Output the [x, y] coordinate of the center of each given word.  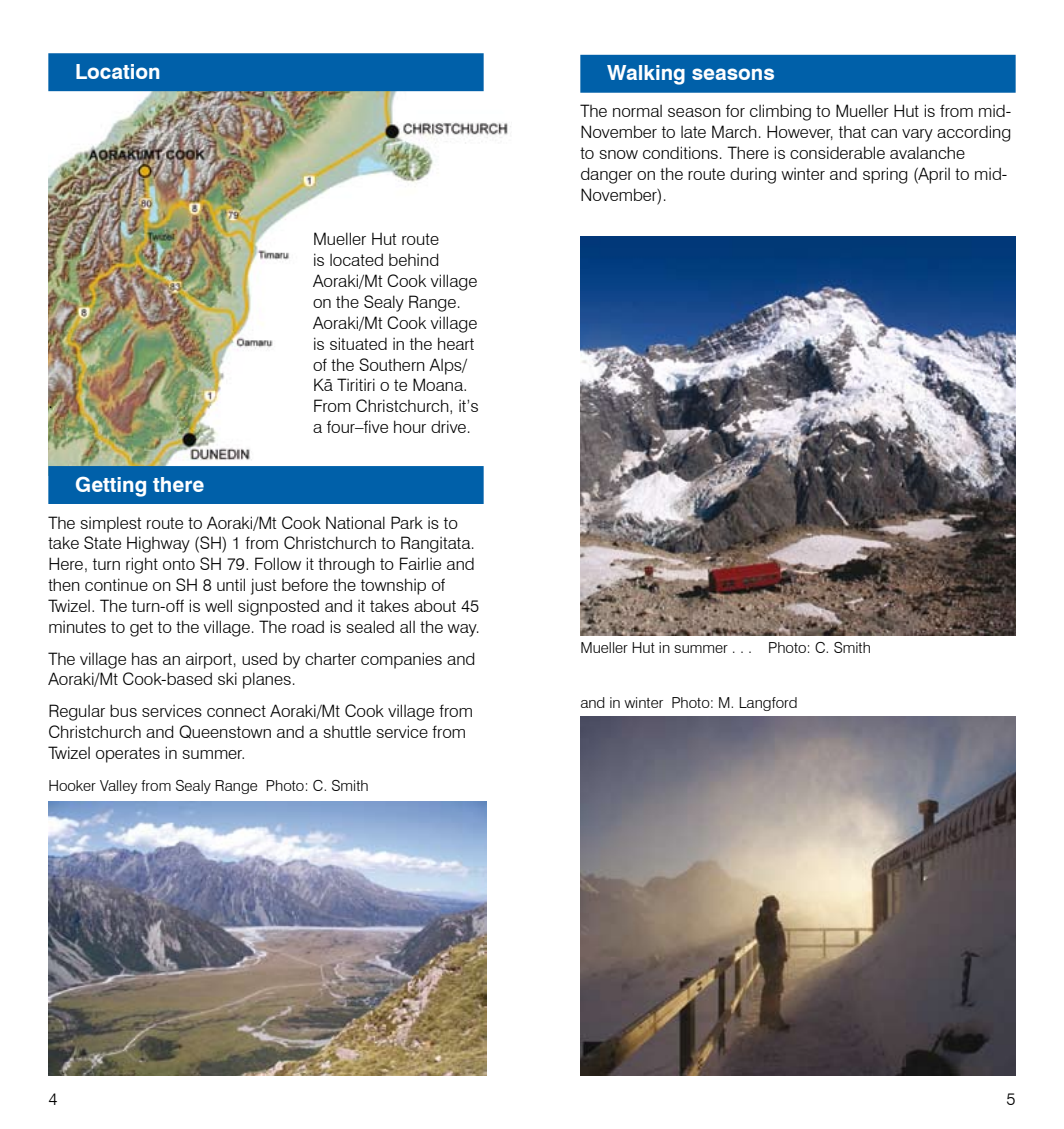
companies [401, 660]
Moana [439, 384]
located [356, 259]
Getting [111, 486]
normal [637, 111]
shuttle [347, 731]
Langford [768, 704]
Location [117, 71]
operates [128, 755]
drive [448, 426]
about [435, 605]
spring [885, 175]
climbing [780, 112]
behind [414, 259]
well [218, 605]
